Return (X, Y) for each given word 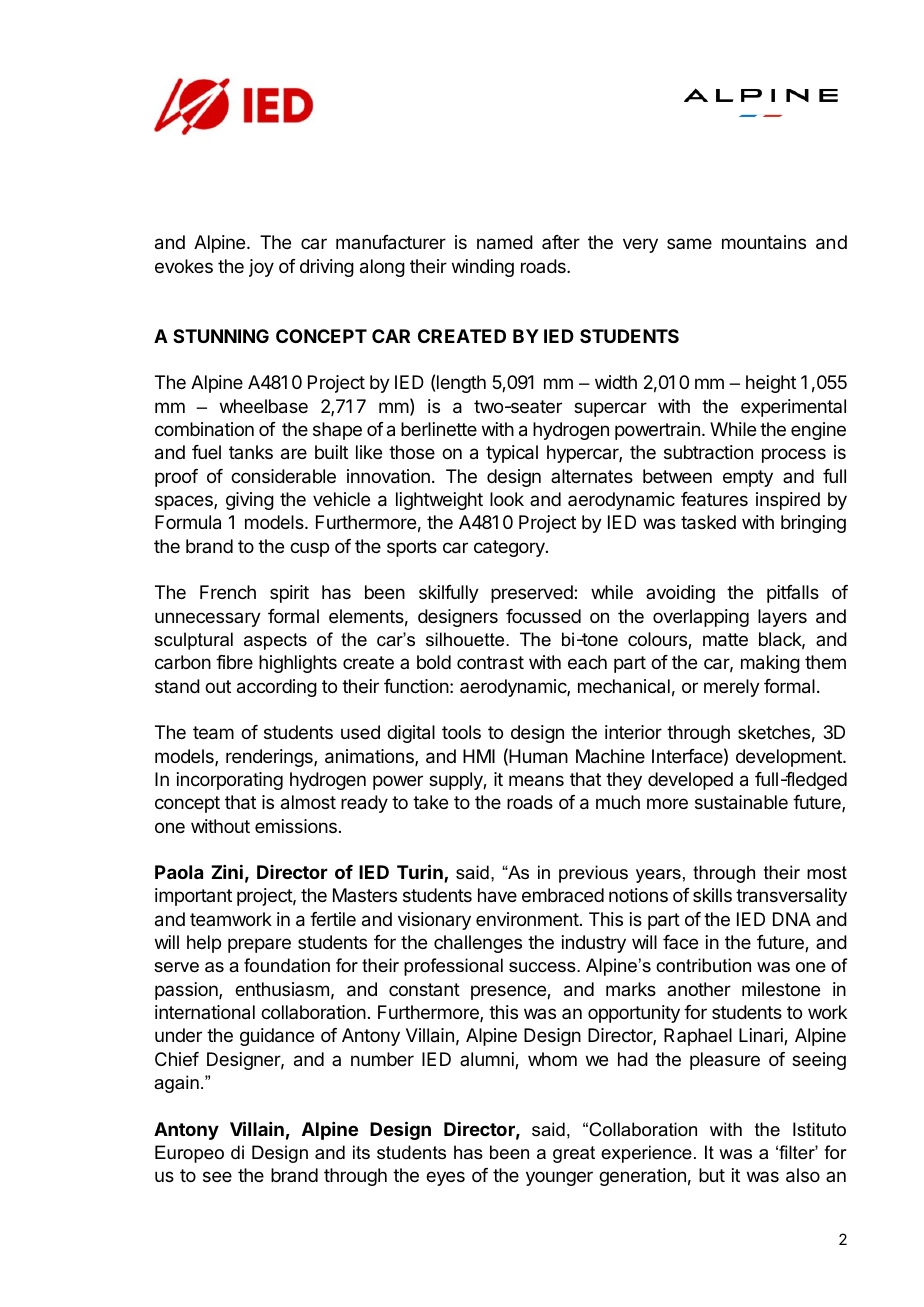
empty (748, 478)
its (361, 1152)
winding (483, 268)
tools (461, 732)
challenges (478, 944)
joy (261, 268)
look (507, 499)
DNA (792, 919)
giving (250, 501)
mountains (764, 242)
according (277, 688)
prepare (259, 945)
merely (732, 688)
